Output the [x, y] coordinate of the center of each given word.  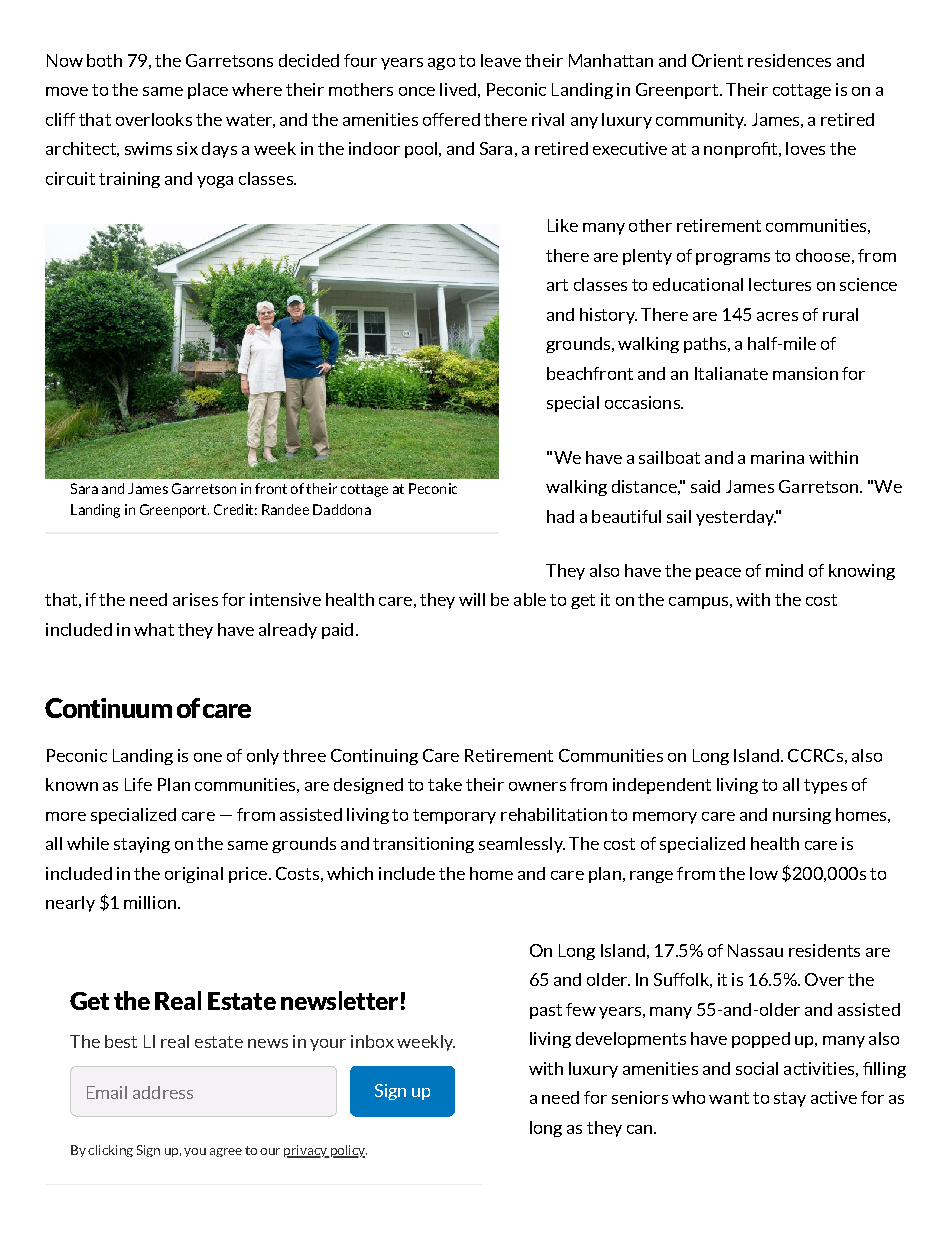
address [163, 1092]
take [445, 784]
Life [138, 784]
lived [458, 89]
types [825, 786]
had [560, 516]
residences [789, 60]
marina [777, 457]
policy [347, 1151]
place [208, 91]
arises [195, 599]
